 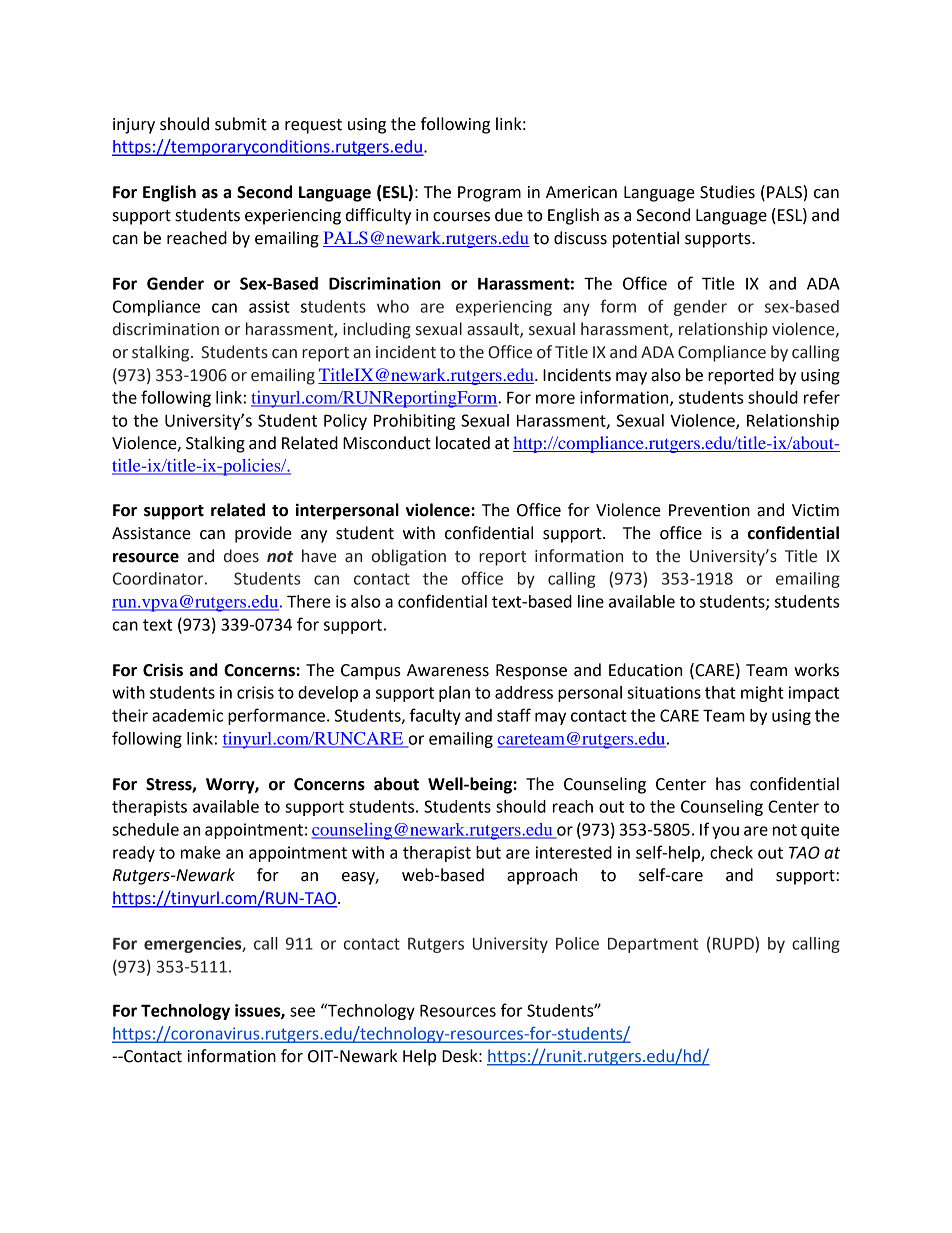 I want to click on Program, so click(x=489, y=194).
